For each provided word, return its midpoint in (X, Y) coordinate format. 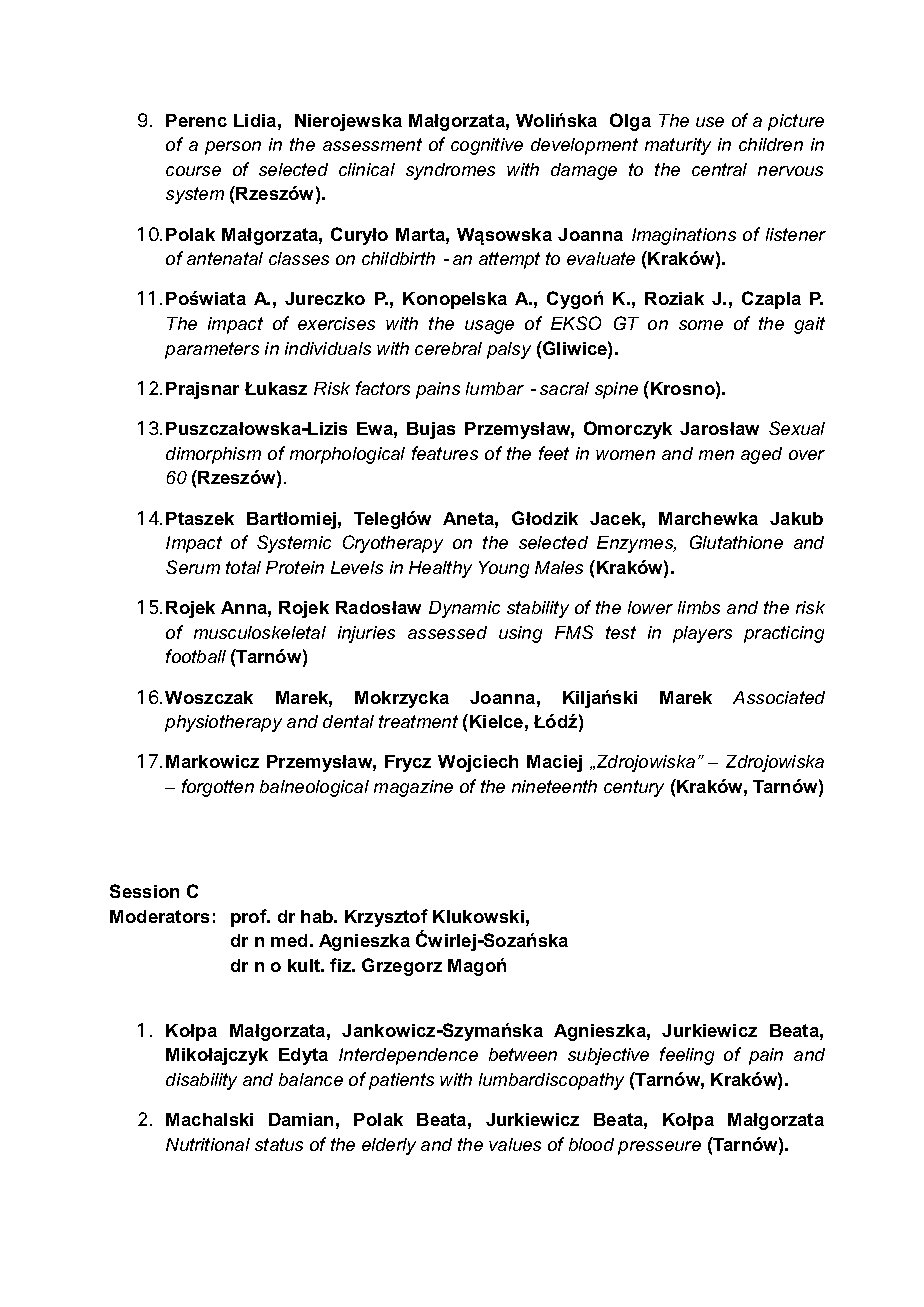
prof (250, 918)
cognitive (487, 146)
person (233, 148)
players (702, 634)
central (719, 169)
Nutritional (208, 1144)
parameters (212, 350)
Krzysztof (386, 918)
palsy (509, 350)
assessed (447, 632)
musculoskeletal (260, 632)
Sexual (797, 428)
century (634, 788)
